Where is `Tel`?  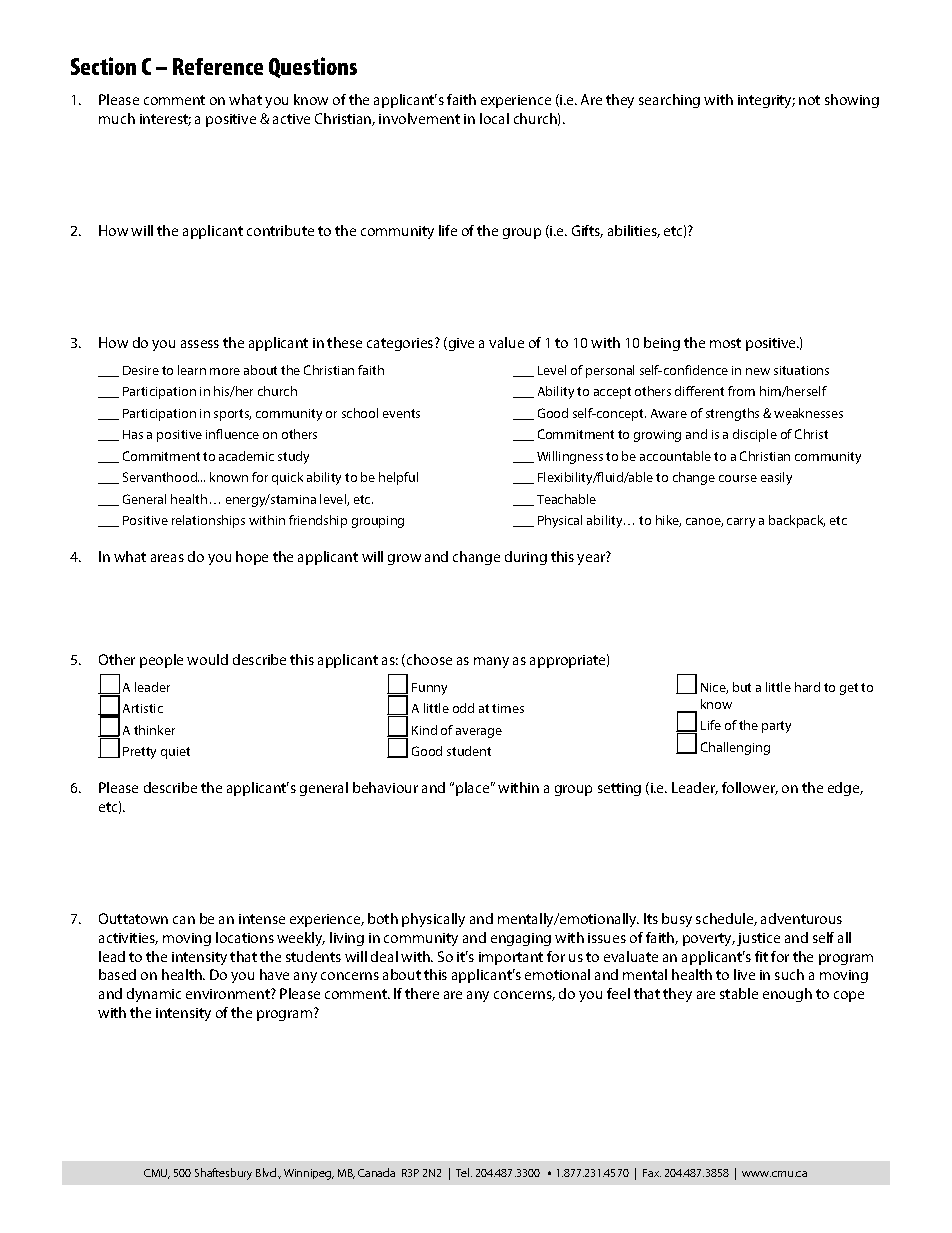
Tel is located at coordinates (464, 1172).
